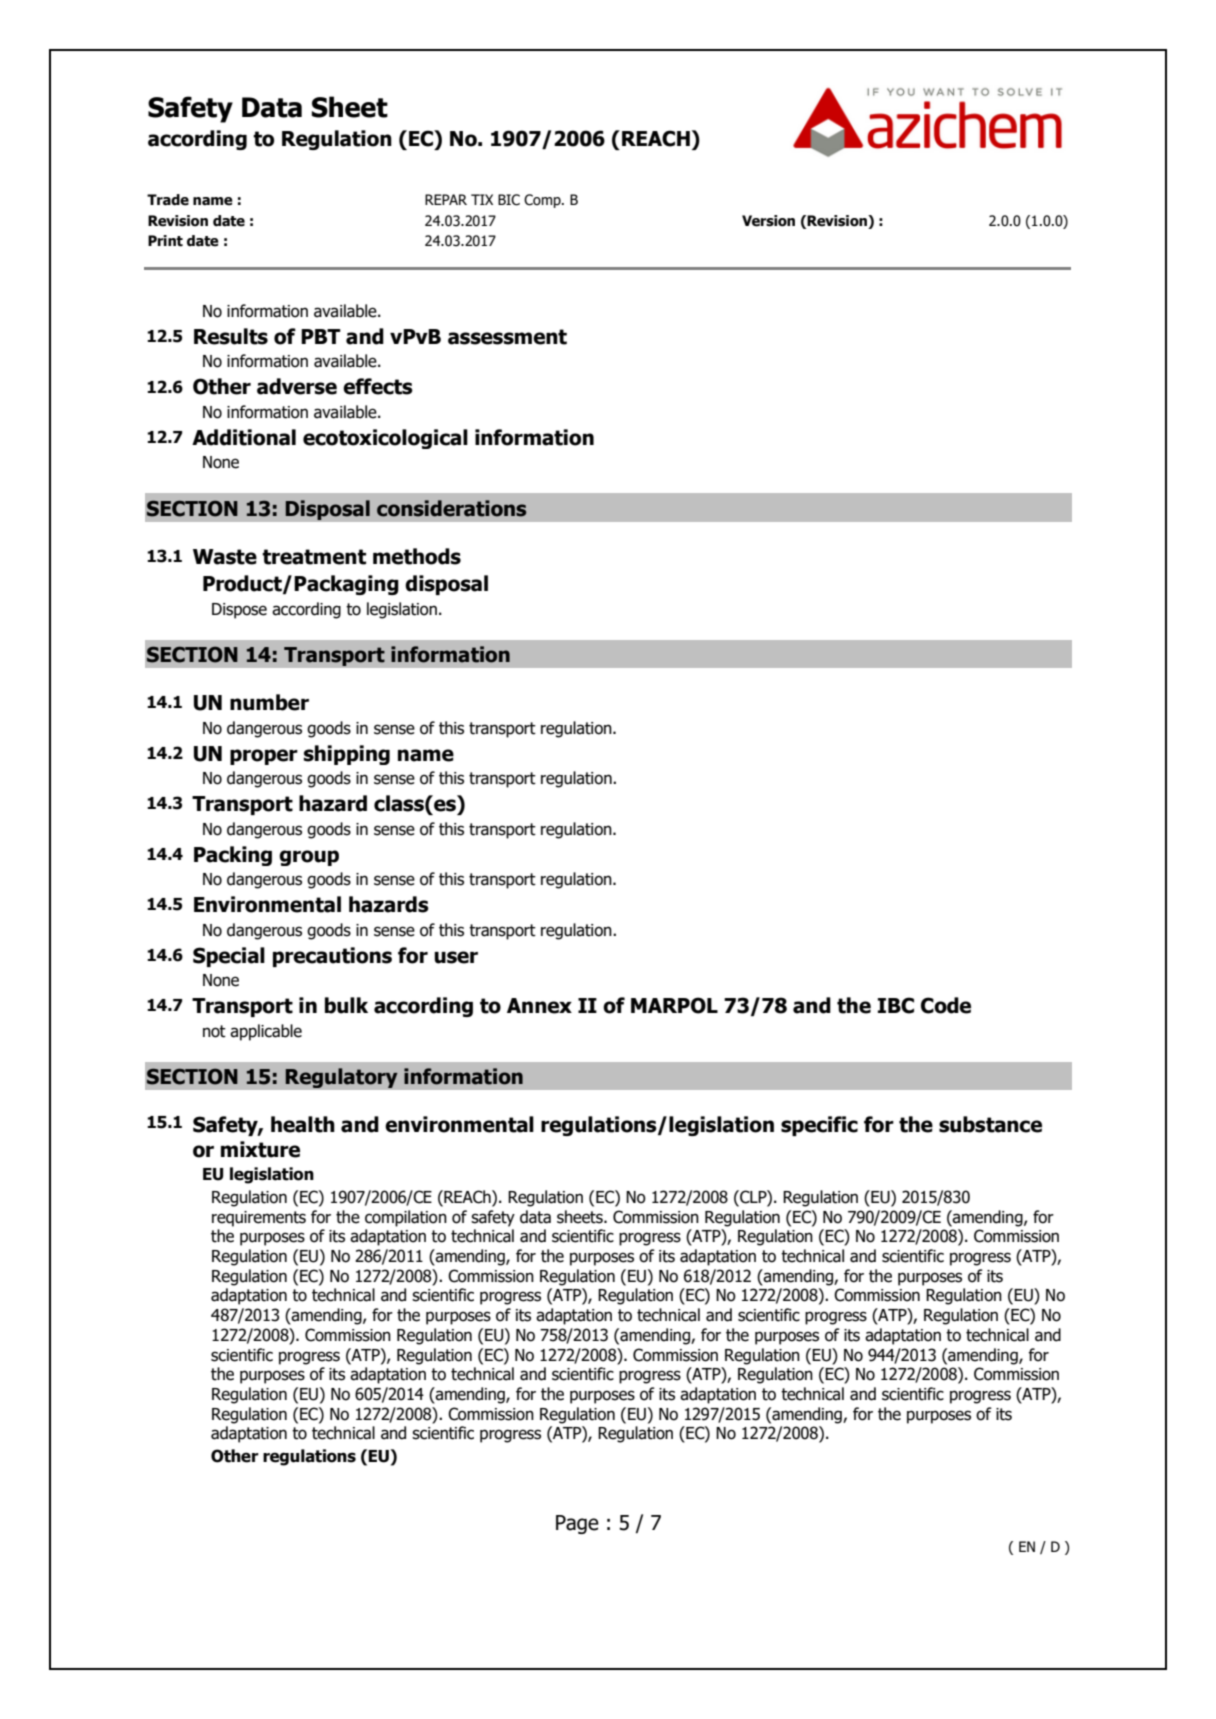 This image has height=1719, width=1216. What do you see at coordinates (896, 1005) in the image?
I see `IBC` at bounding box center [896, 1005].
